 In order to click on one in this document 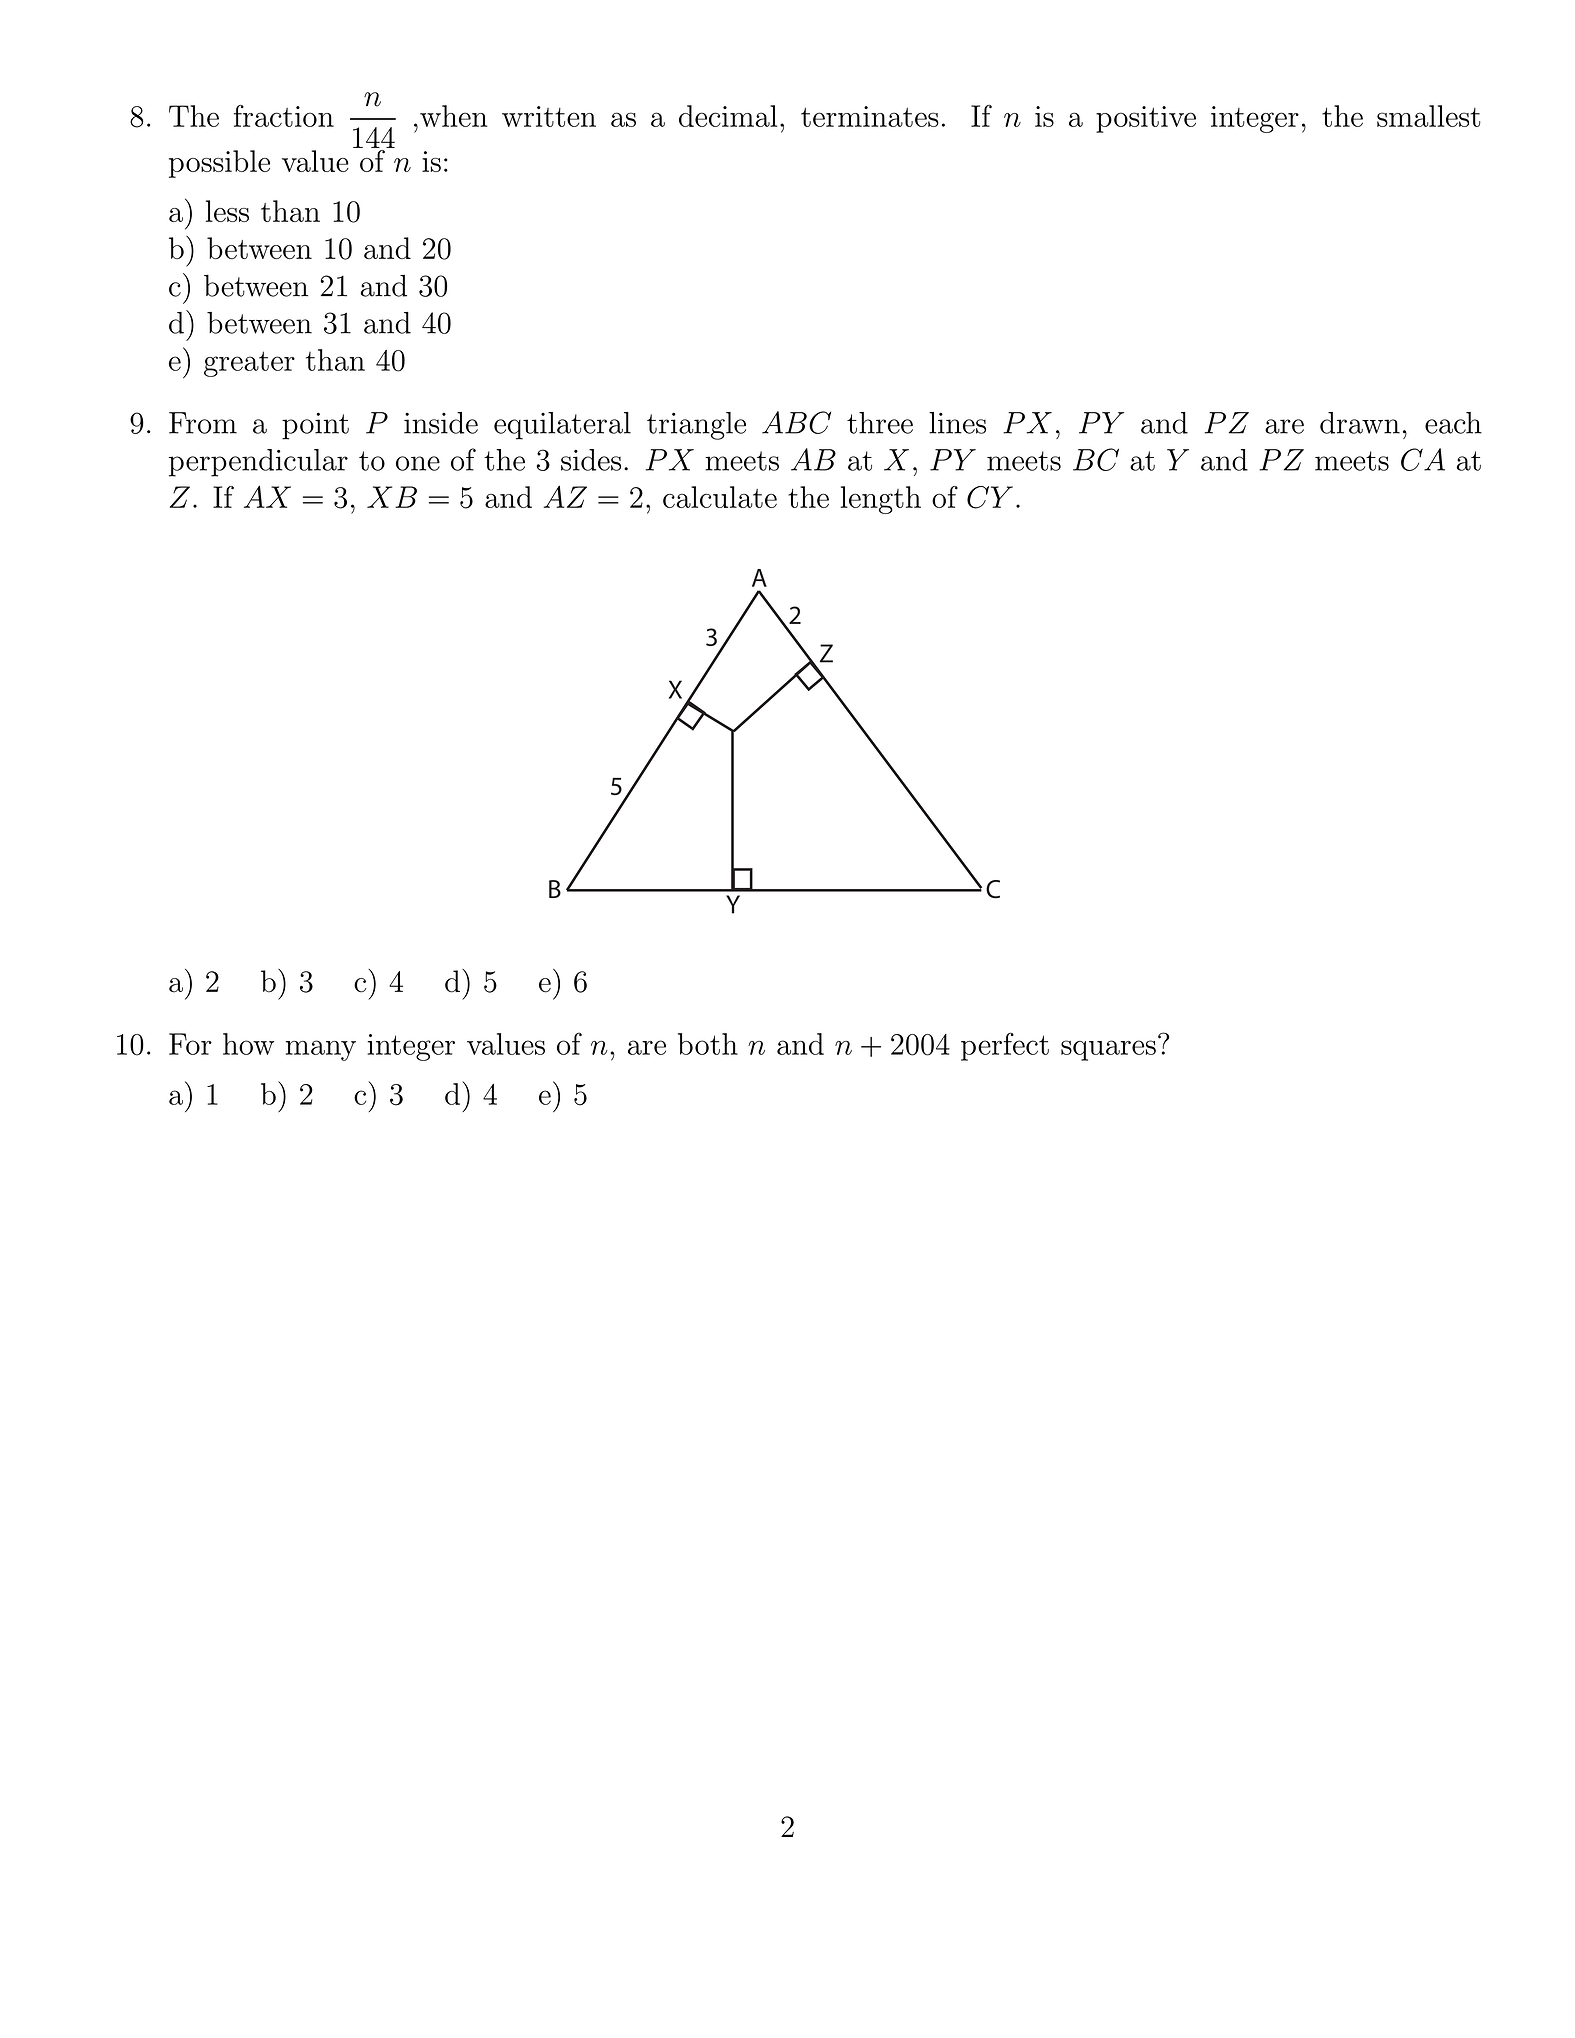, I will do `click(418, 463)`.
